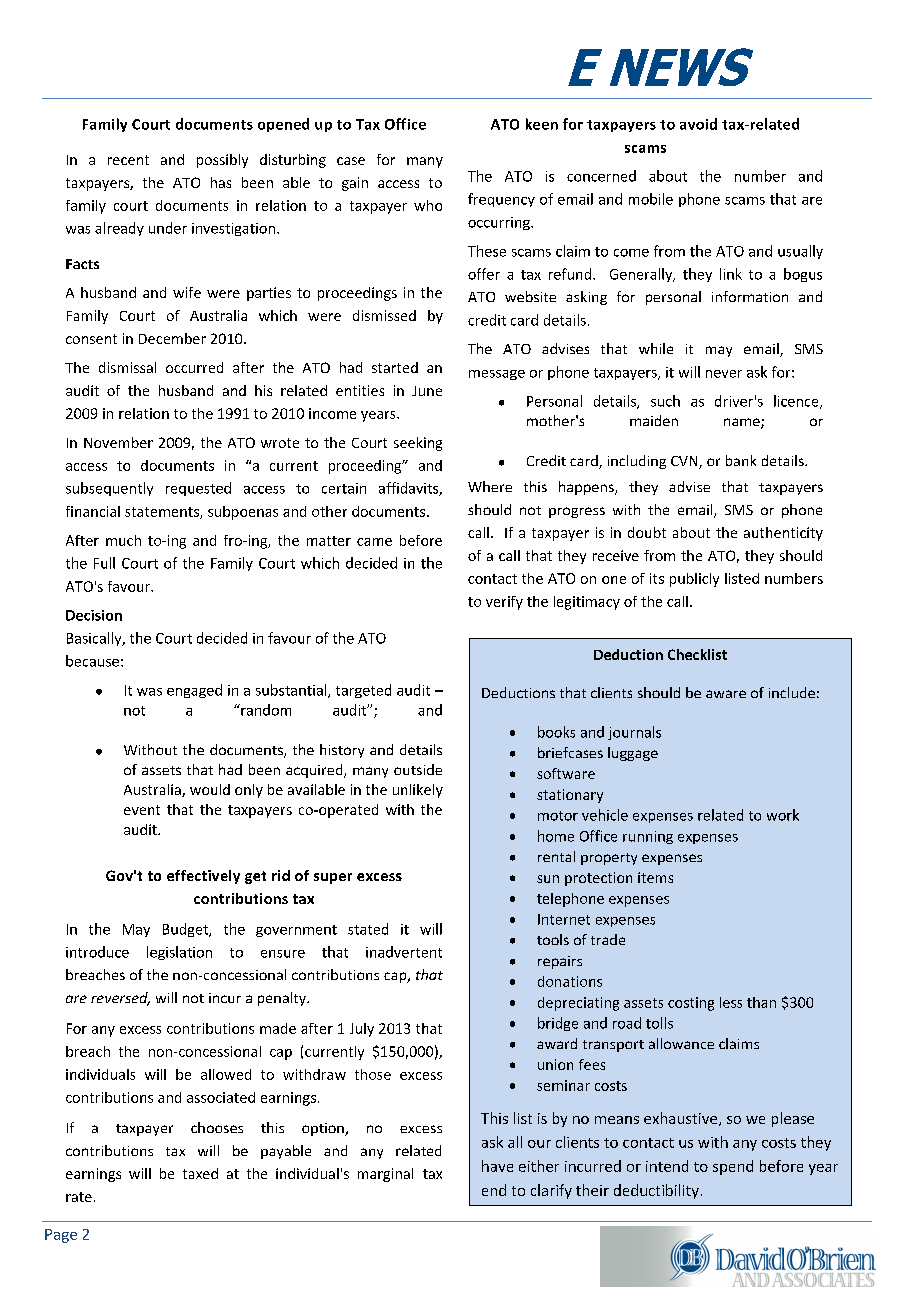 This screenshot has height=1308, width=924. I want to click on seeking, so click(418, 444).
